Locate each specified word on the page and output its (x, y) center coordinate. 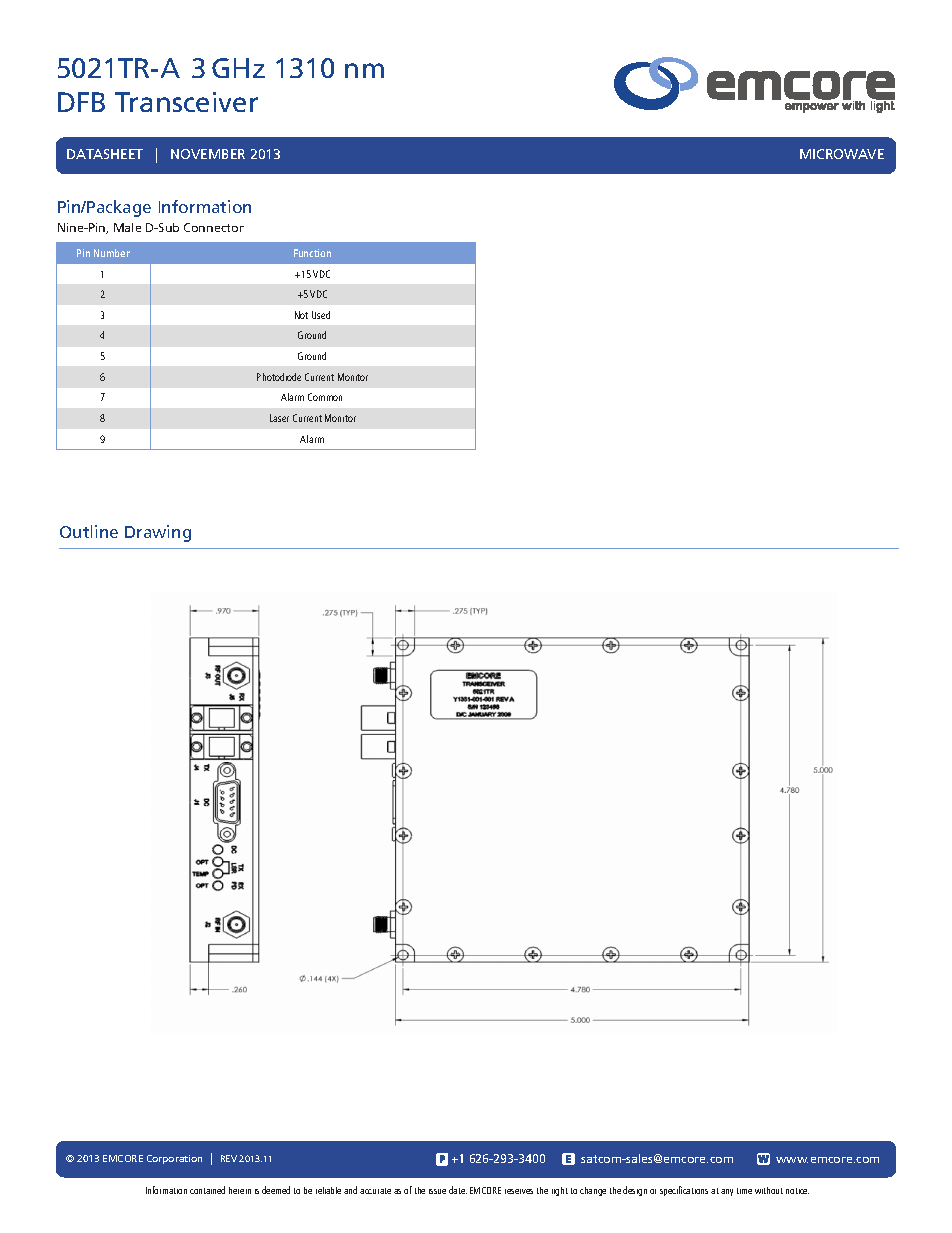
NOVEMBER (208, 154)
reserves (519, 1191)
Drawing (158, 533)
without (769, 1190)
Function (312, 253)
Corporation (174, 1159)
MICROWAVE (842, 154)
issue (437, 1191)
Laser (279, 418)
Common (325, 397)
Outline (89, 531)
